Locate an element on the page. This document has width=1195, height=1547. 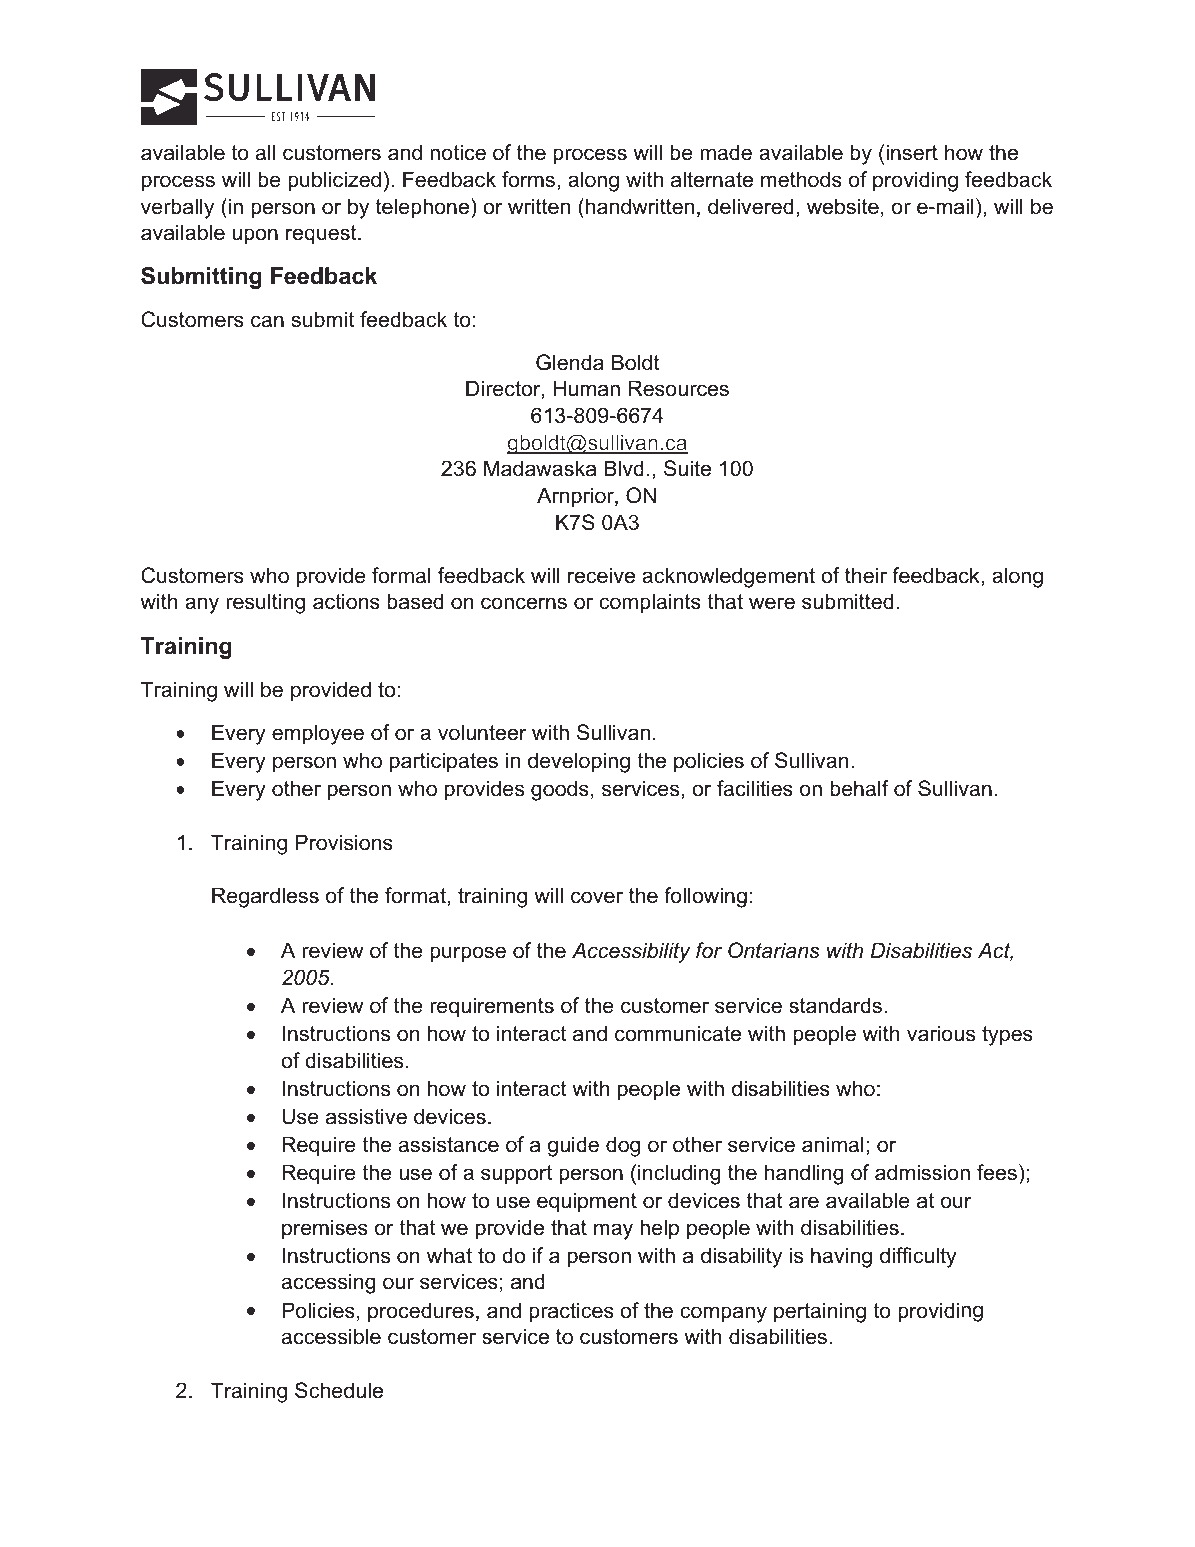
developing is located at coordinates (579, 762).
